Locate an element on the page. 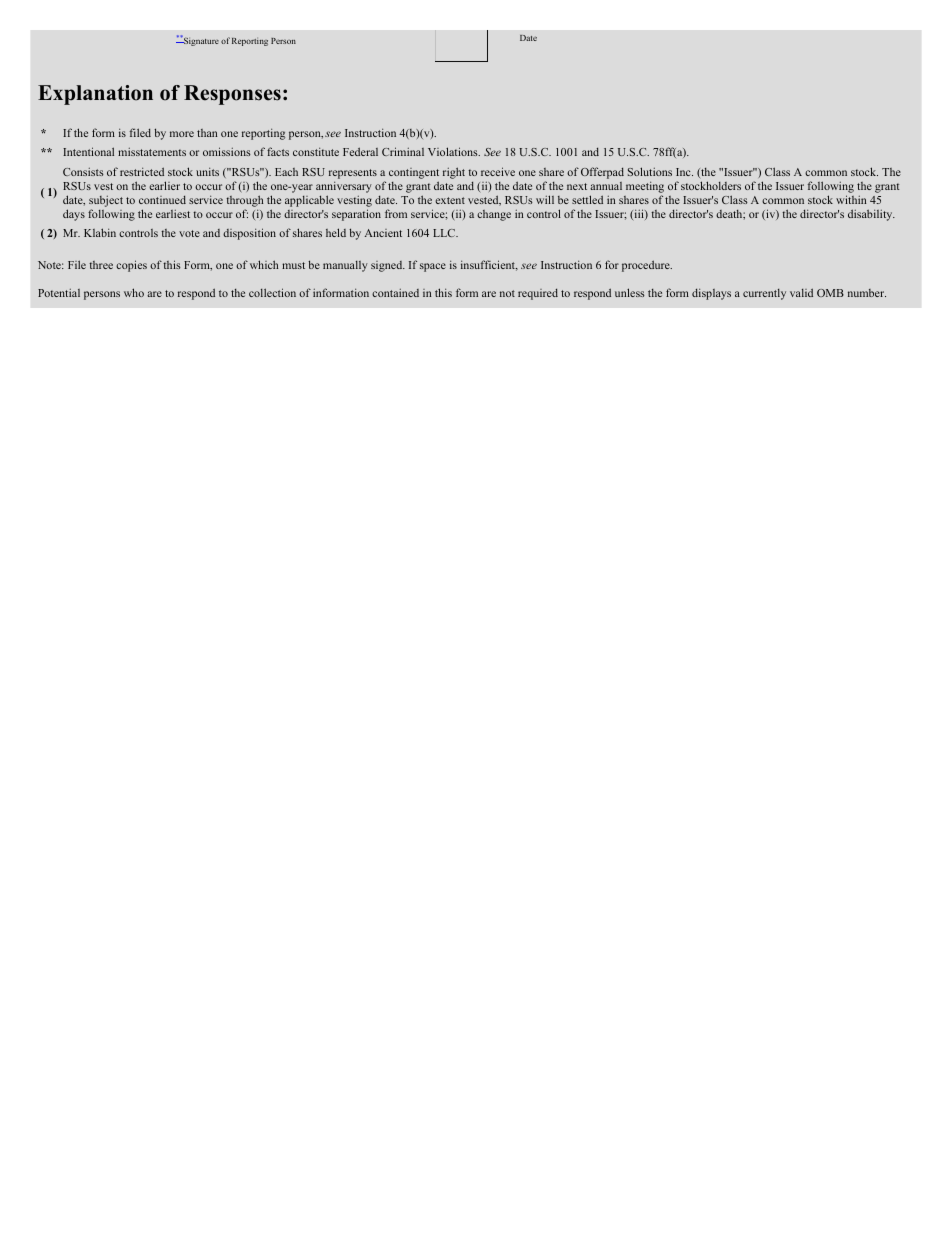 This document has width=952, height=1233. misstatements is located at coordinates (152, 152).
